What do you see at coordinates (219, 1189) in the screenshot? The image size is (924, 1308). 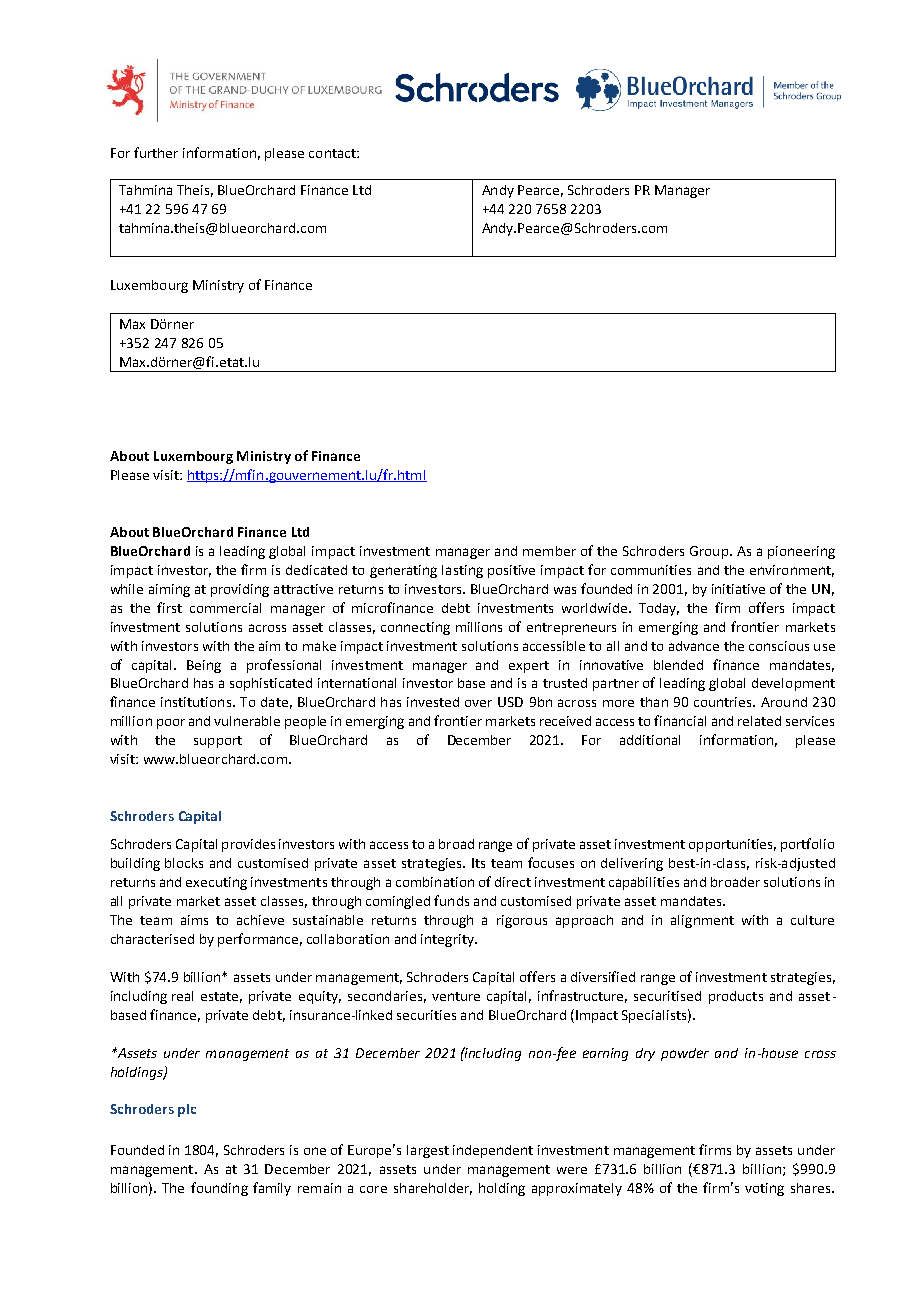 I see `founding` at bounding box center [219, 1189].
